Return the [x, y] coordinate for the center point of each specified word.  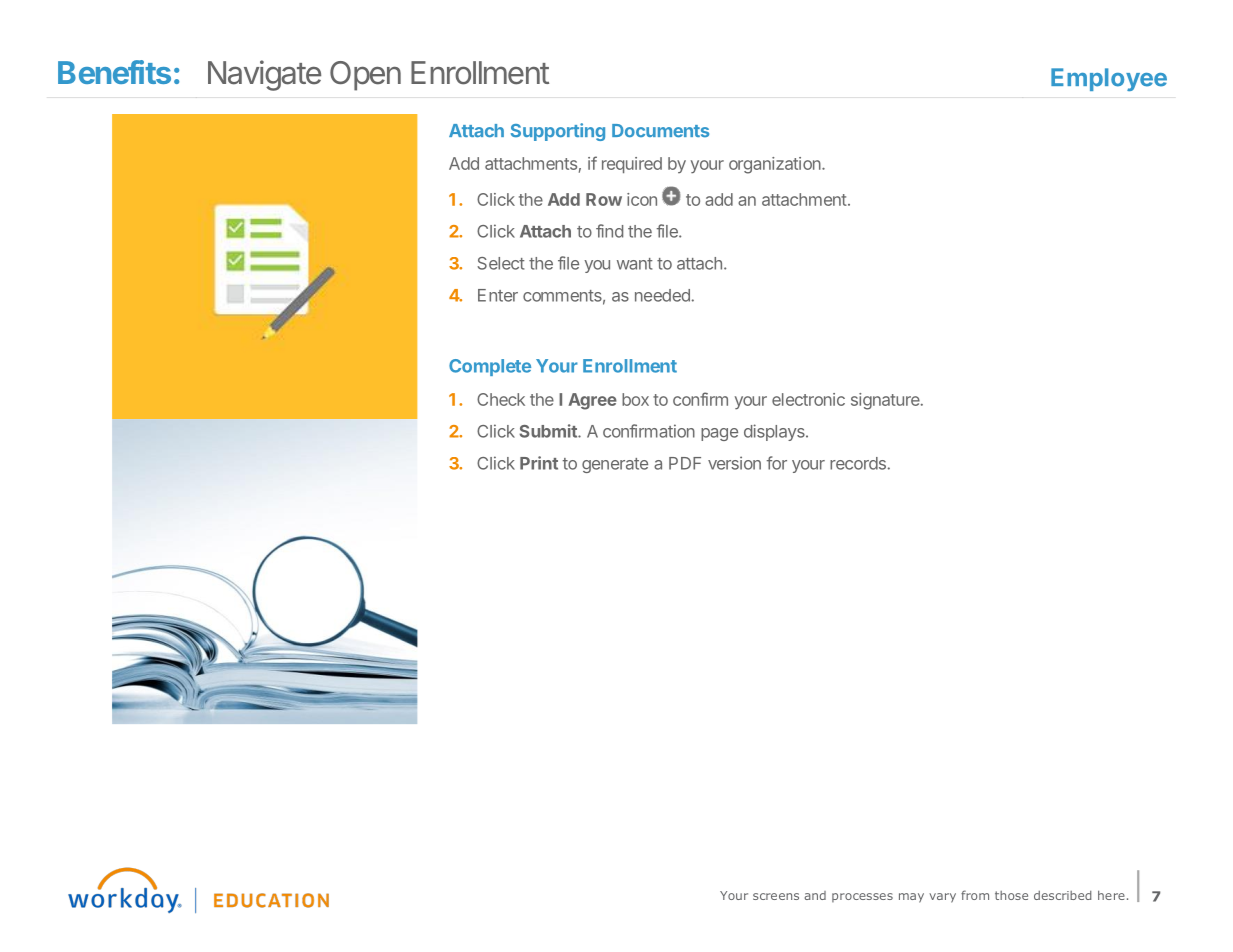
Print [539, 463]
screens [776, 896]
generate [615, 465]
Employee [1109, 79]
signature [886, 401]
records [858, 463]
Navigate [264, 75]
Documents [660, 131]
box [635, 399]
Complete [490, 367]
